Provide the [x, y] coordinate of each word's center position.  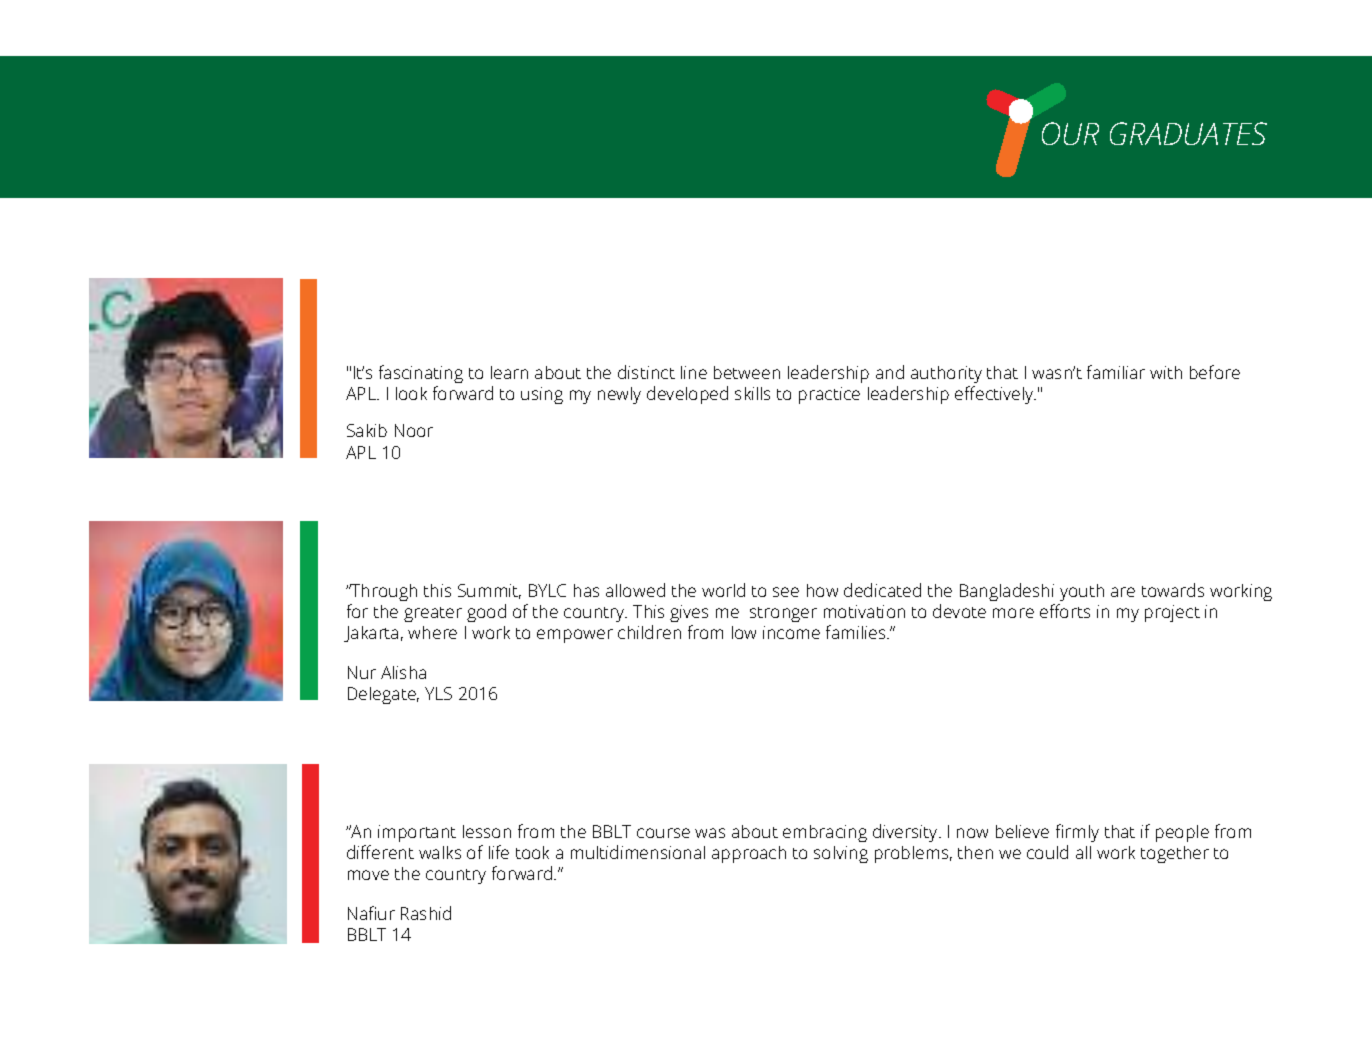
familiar [1116, 372]
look [411, 393]
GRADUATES [1188, 133]
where [432, 632]
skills [752, 393]
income [791, 632]
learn [509, 372]
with [1166, 372]
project [1172, 613]
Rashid [426, 913]
